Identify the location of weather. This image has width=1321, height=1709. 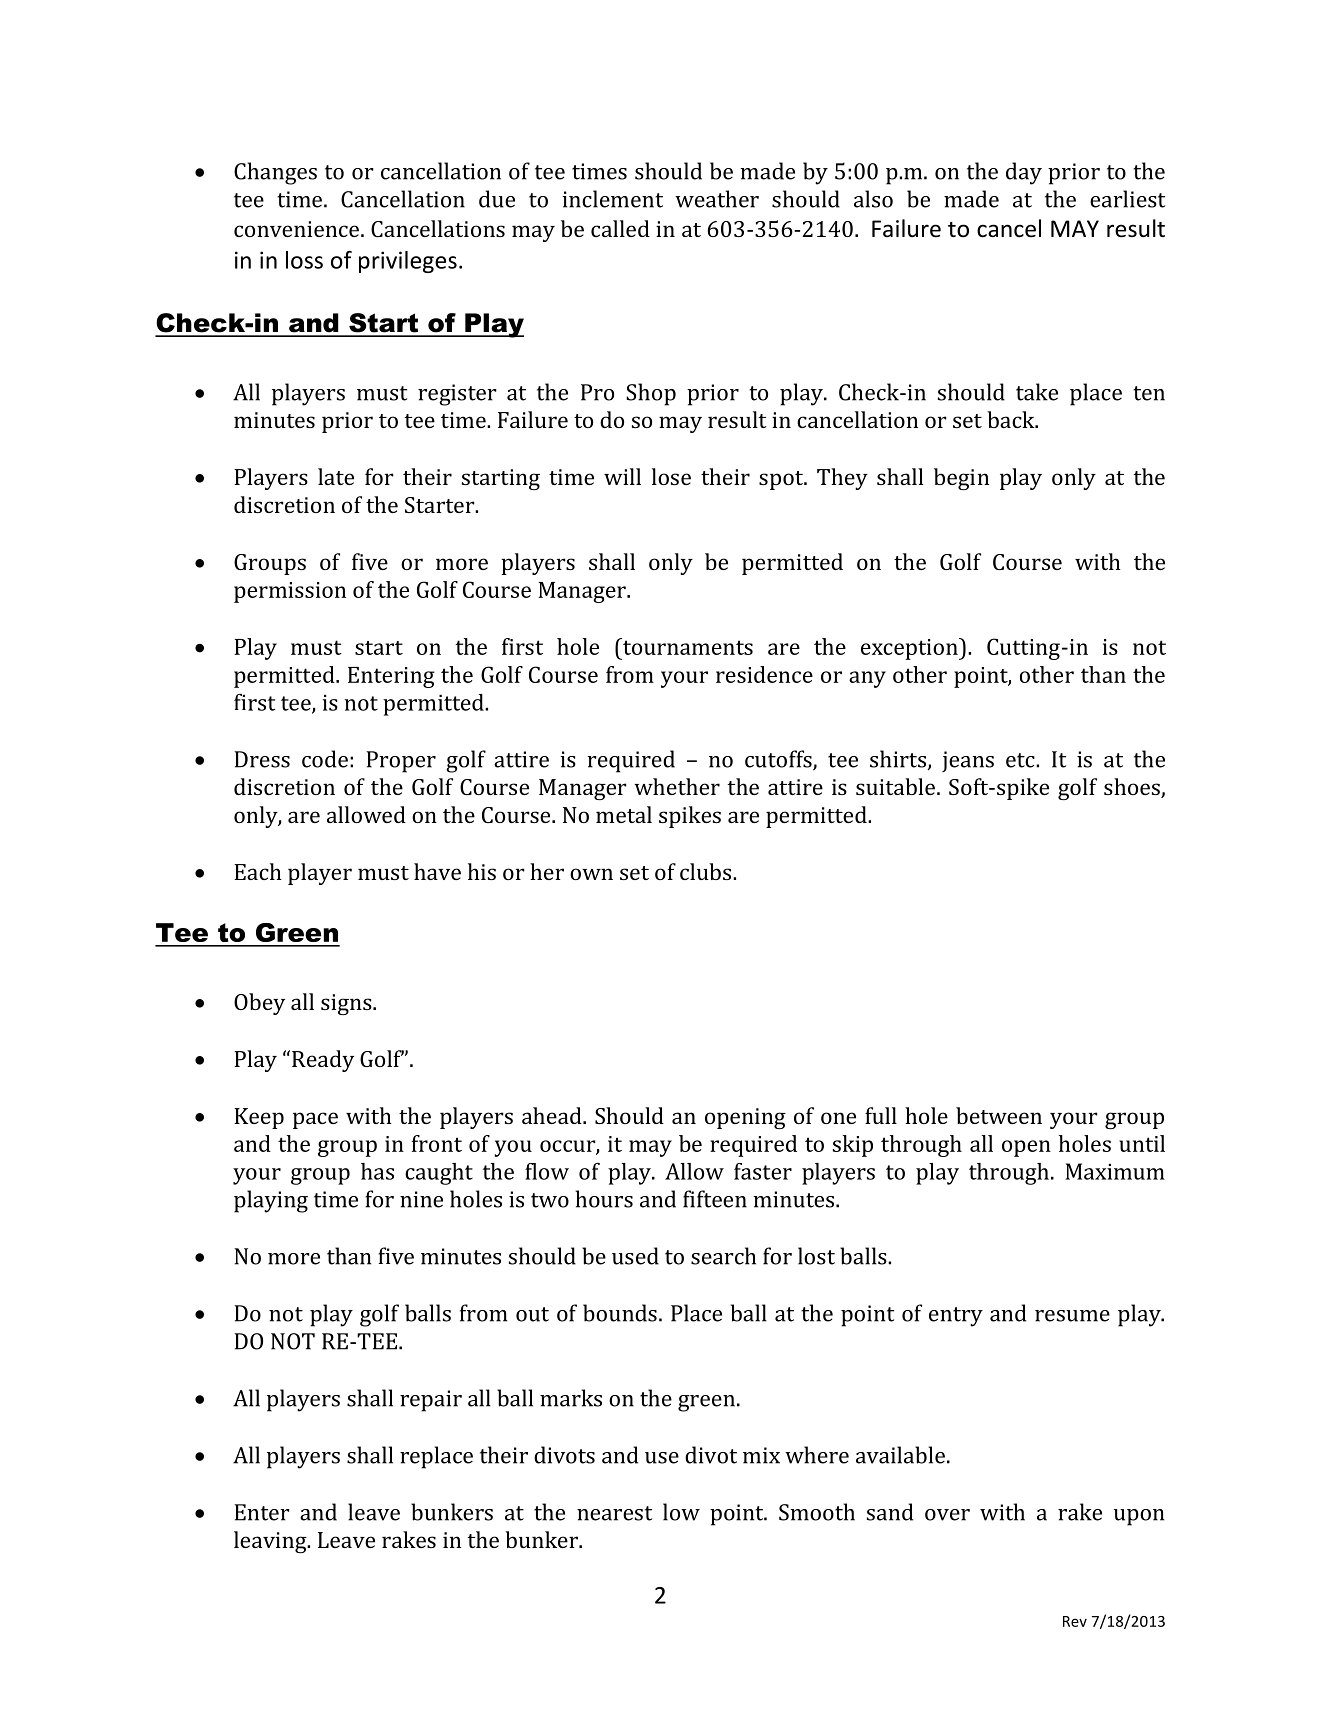
(717, 199).
